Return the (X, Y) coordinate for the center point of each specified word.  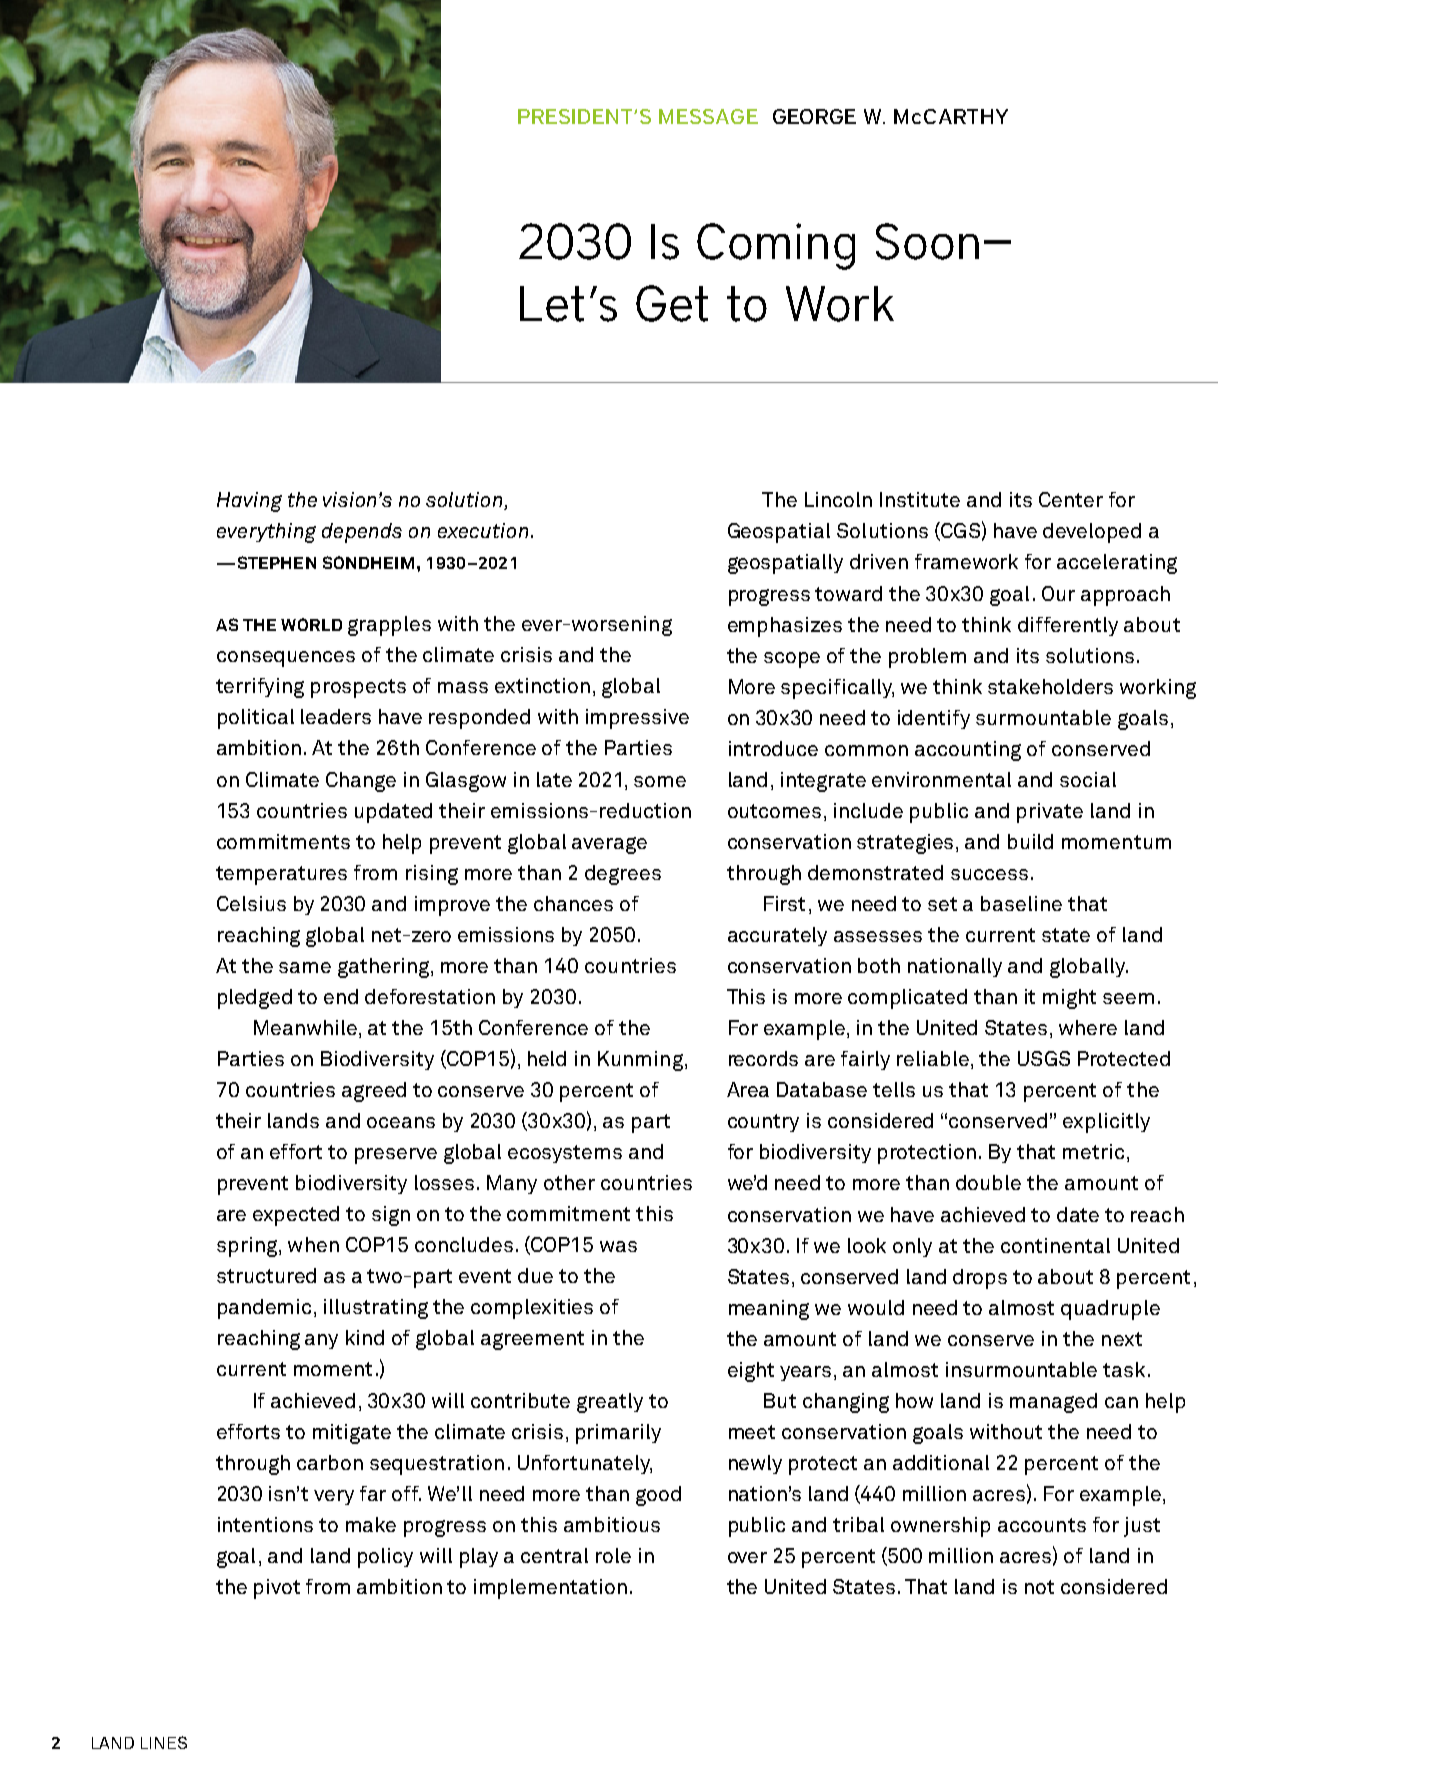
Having (249, 502)
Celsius (251, 903)
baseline (1021, 903)
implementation (550, 1589)
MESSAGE (708, 116)
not (1039, 1587)
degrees (623, 875)
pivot (277, 1589)
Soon (927, 241)
